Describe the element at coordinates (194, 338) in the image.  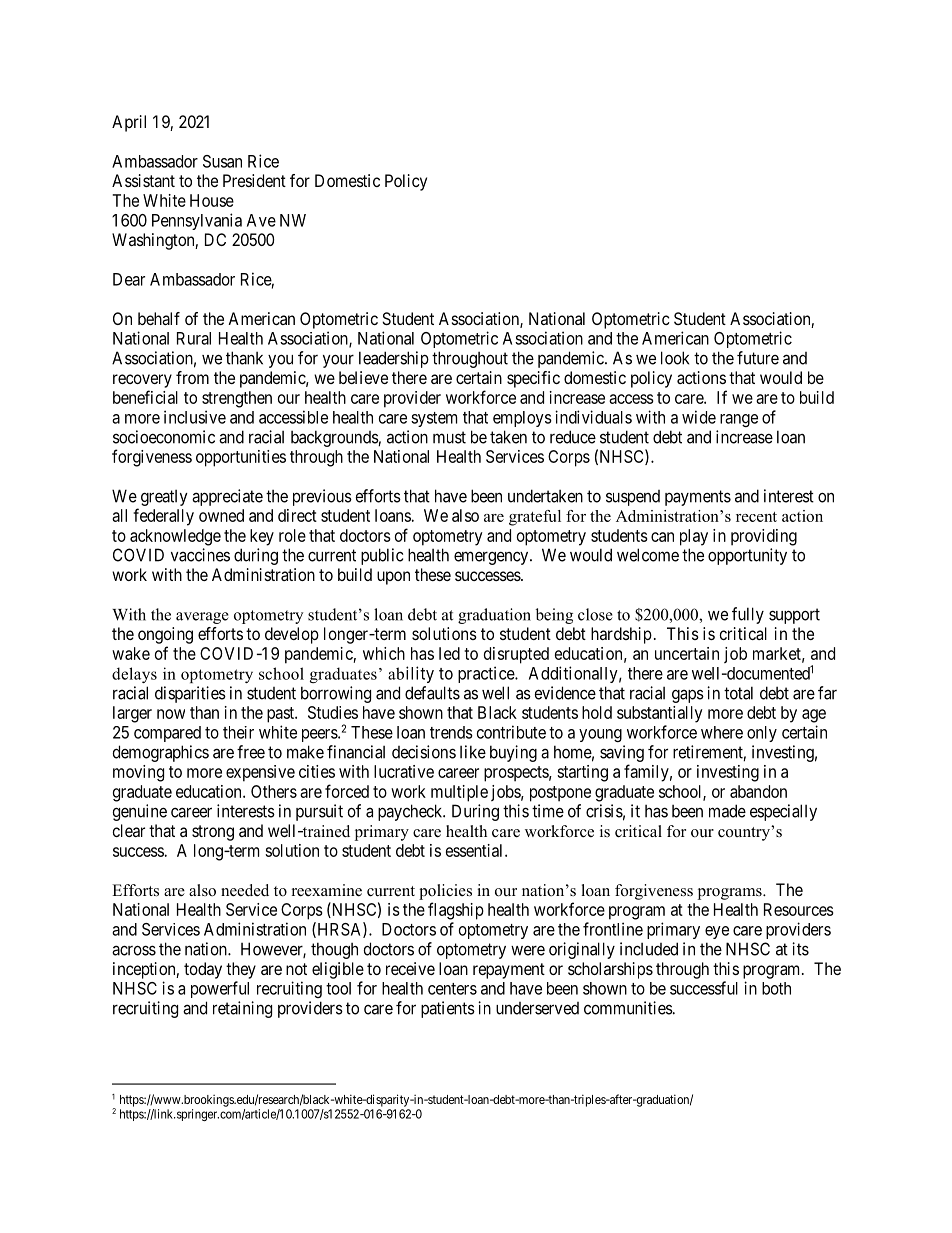
I see `Rural` at that location.
